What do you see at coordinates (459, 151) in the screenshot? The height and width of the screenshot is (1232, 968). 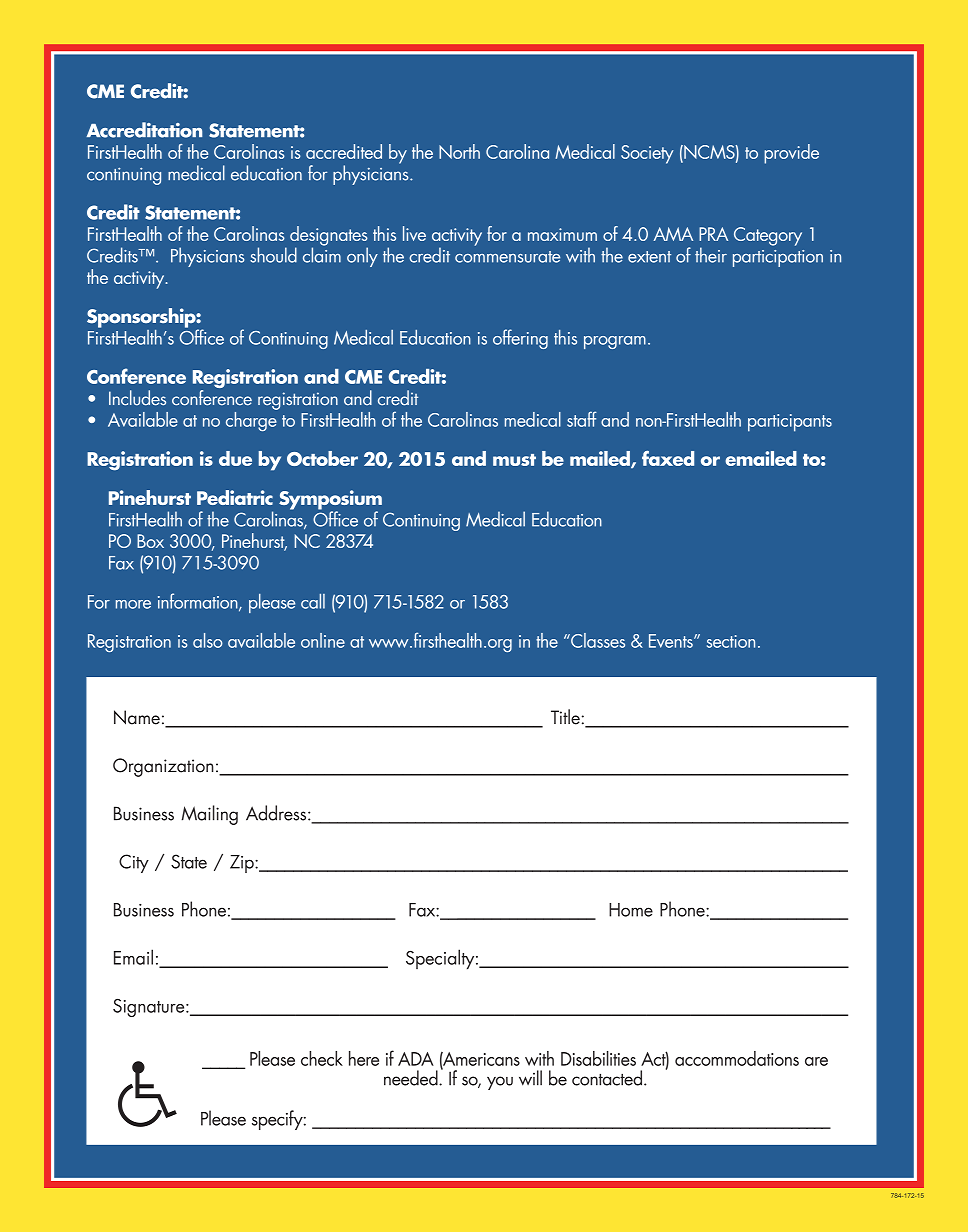 I see `North` at bounding box center [459, 151].
